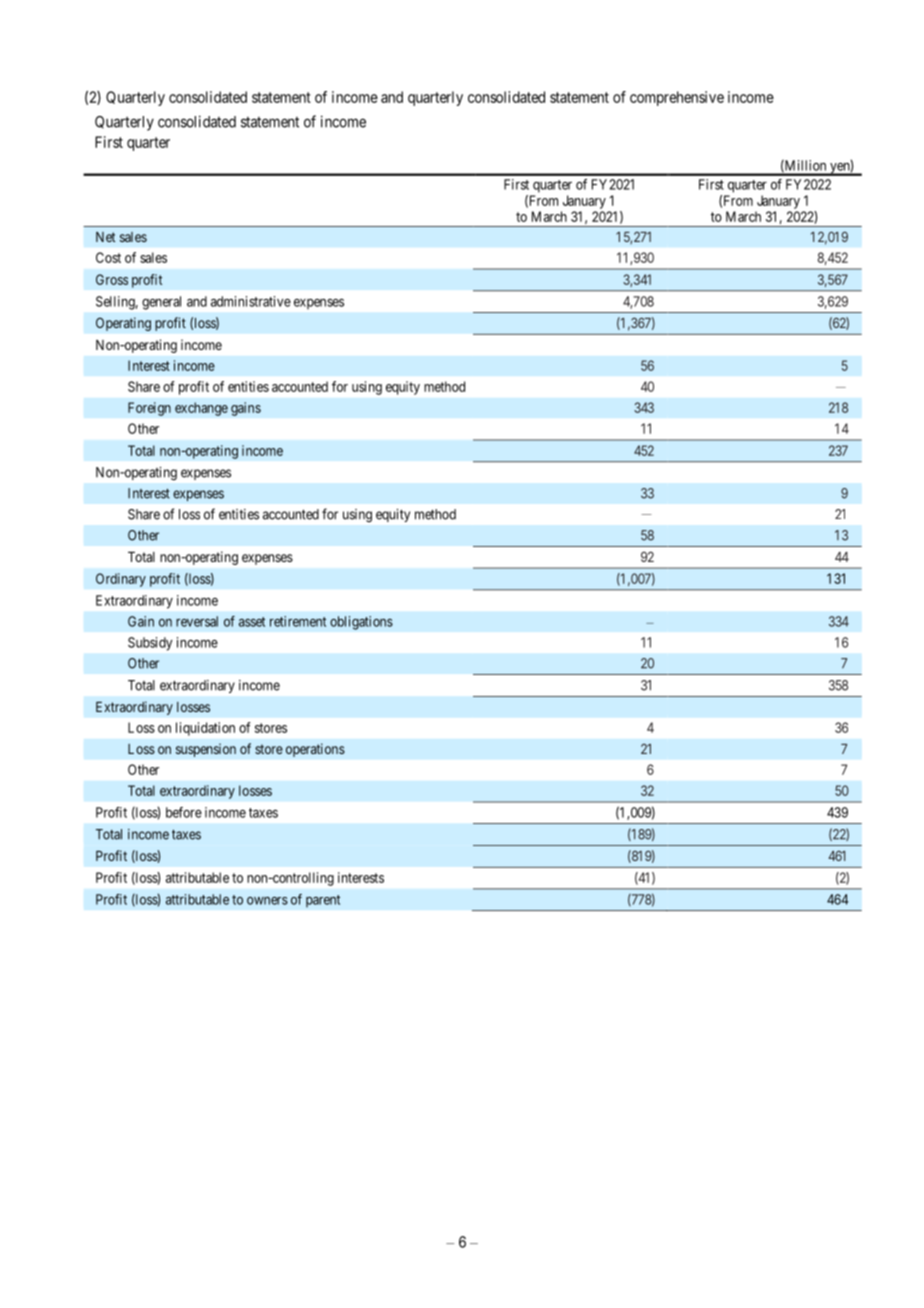  What do you see at coordinates (205, 729) in the screenshot?
I see `liquidation` at bounding box center [205, 729].
